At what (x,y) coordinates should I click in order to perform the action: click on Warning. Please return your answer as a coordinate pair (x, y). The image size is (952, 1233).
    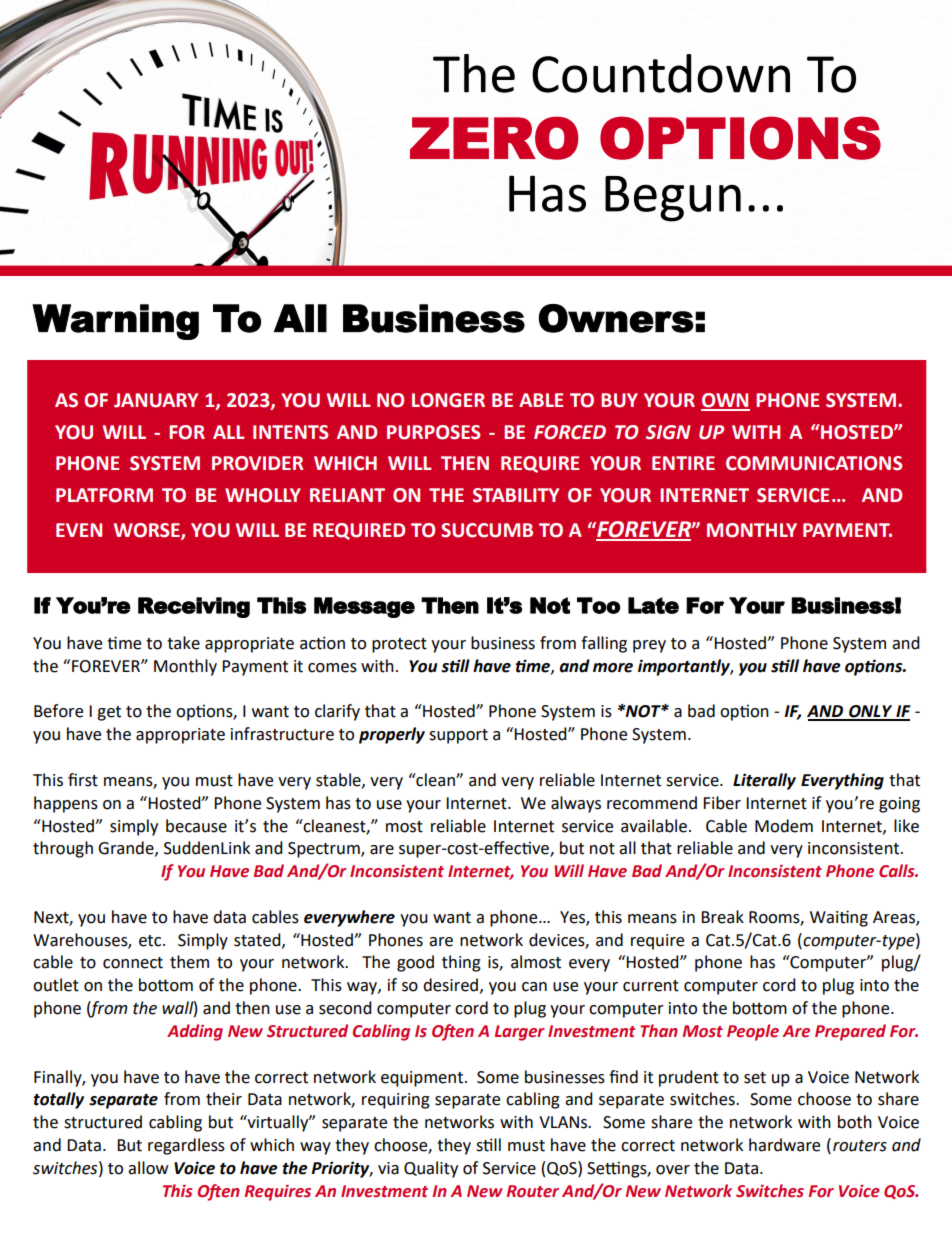
    Looking at the image, I should click on (115, 322).
